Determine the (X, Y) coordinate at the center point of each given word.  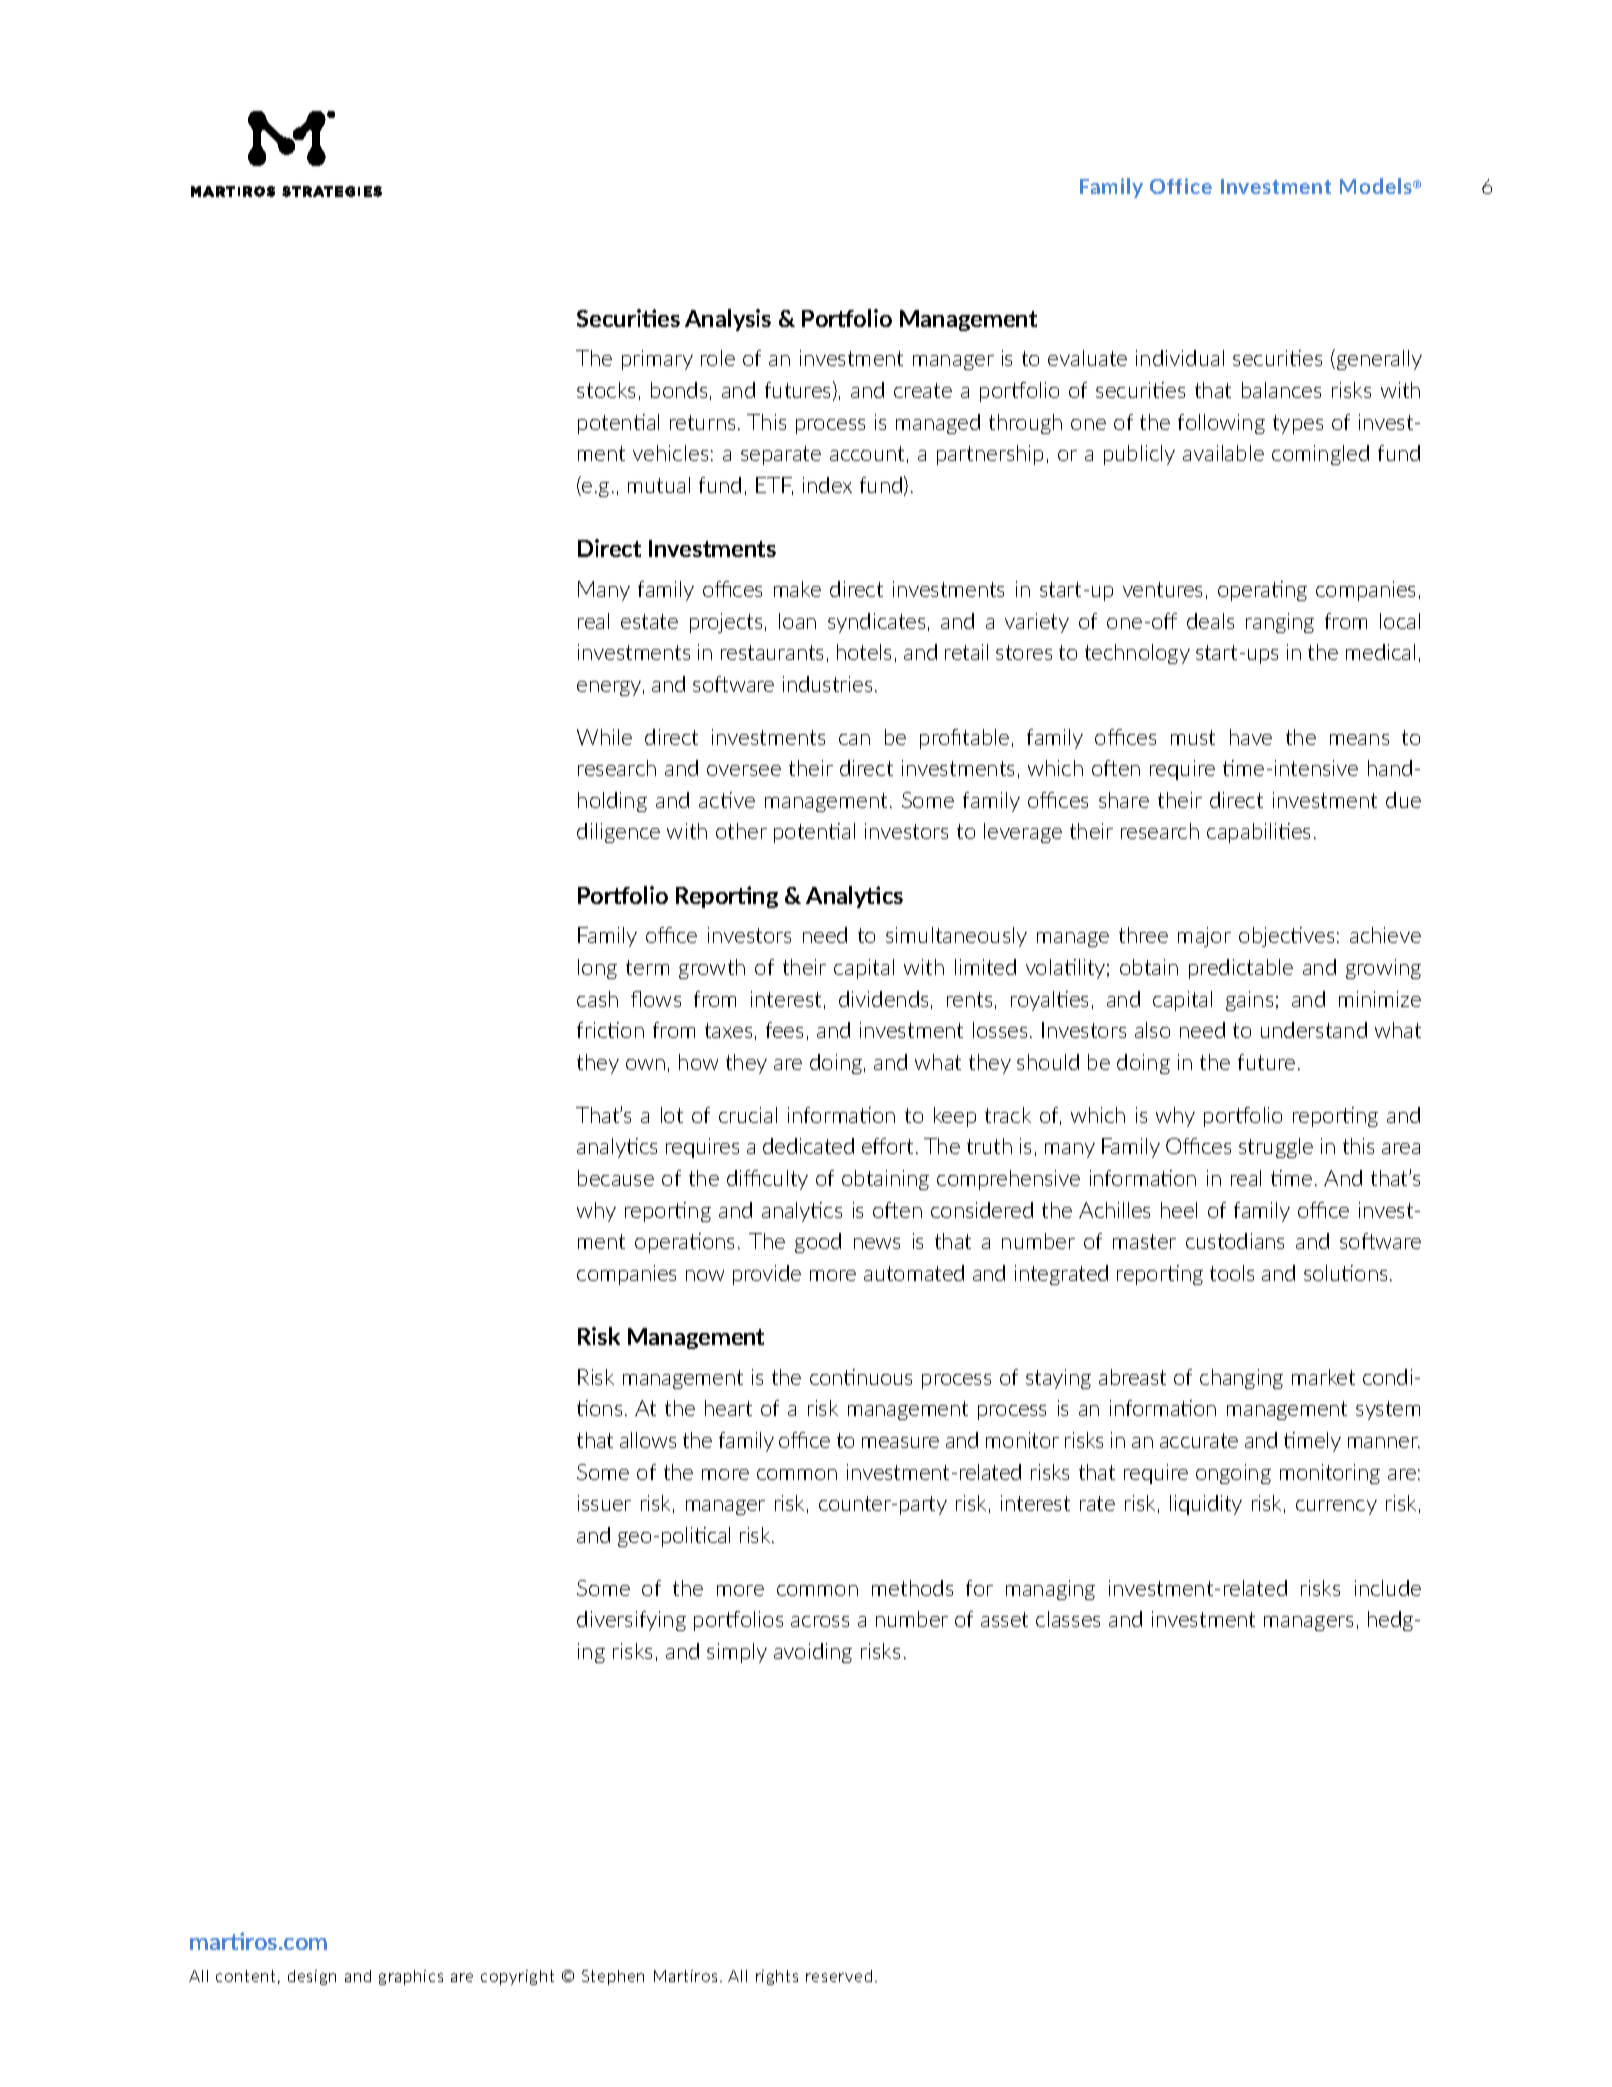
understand (1314, 1030)
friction (610, 1030)
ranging (1280, 623)
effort (887, 1146)
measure (900, 1442)
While (604, 737)
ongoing (1233, 1474)
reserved (839, 1976)
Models (1377, 186)
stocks (606, 390)
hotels (864, 652)
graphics (411, 1977)
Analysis (728, 320)
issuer (604, 1503)
